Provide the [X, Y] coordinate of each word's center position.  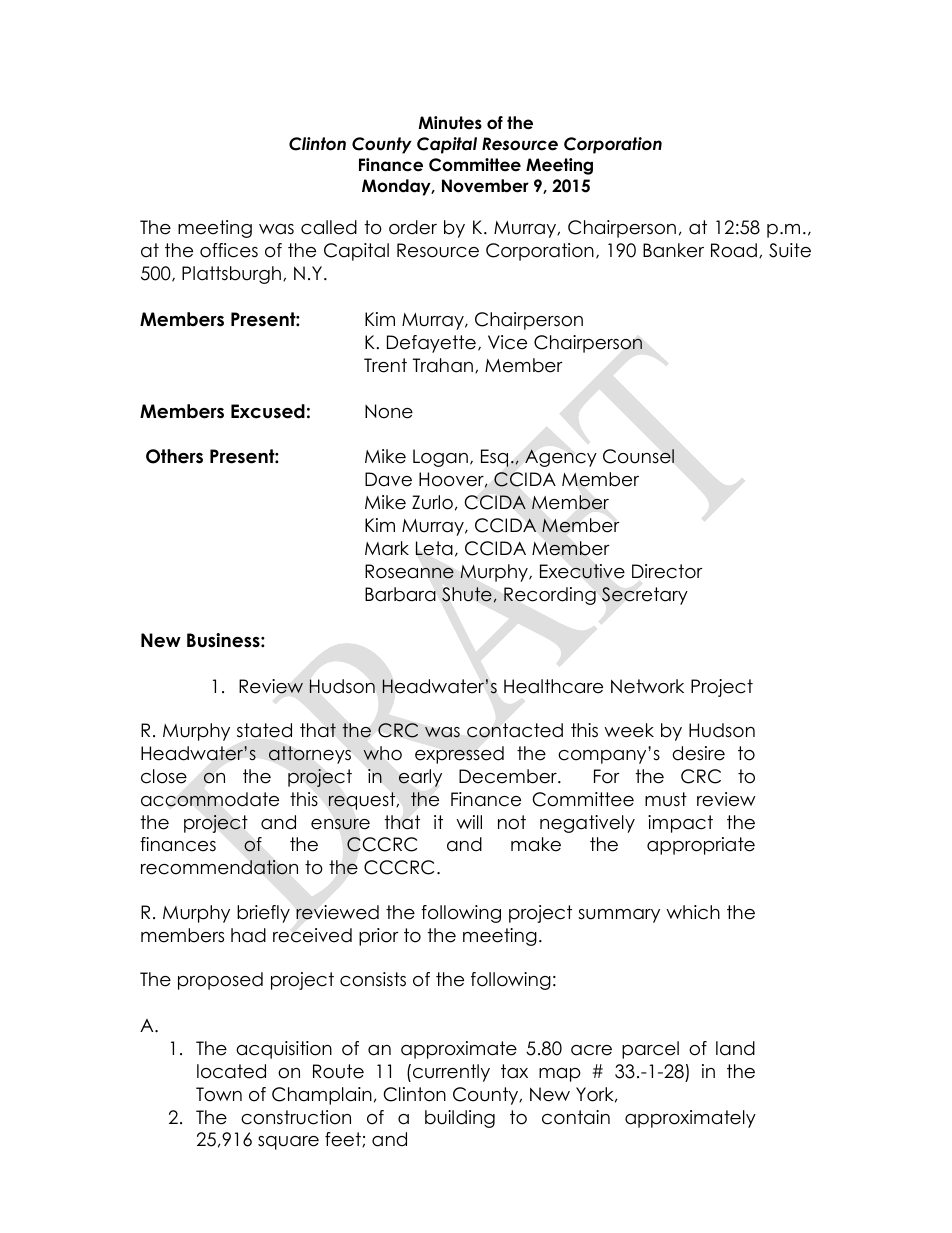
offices [229, 250]
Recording [550, 596]
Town [219, 1094]
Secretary [645, 596]
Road [734, 250]
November [485, 186]
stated [264, 730]
